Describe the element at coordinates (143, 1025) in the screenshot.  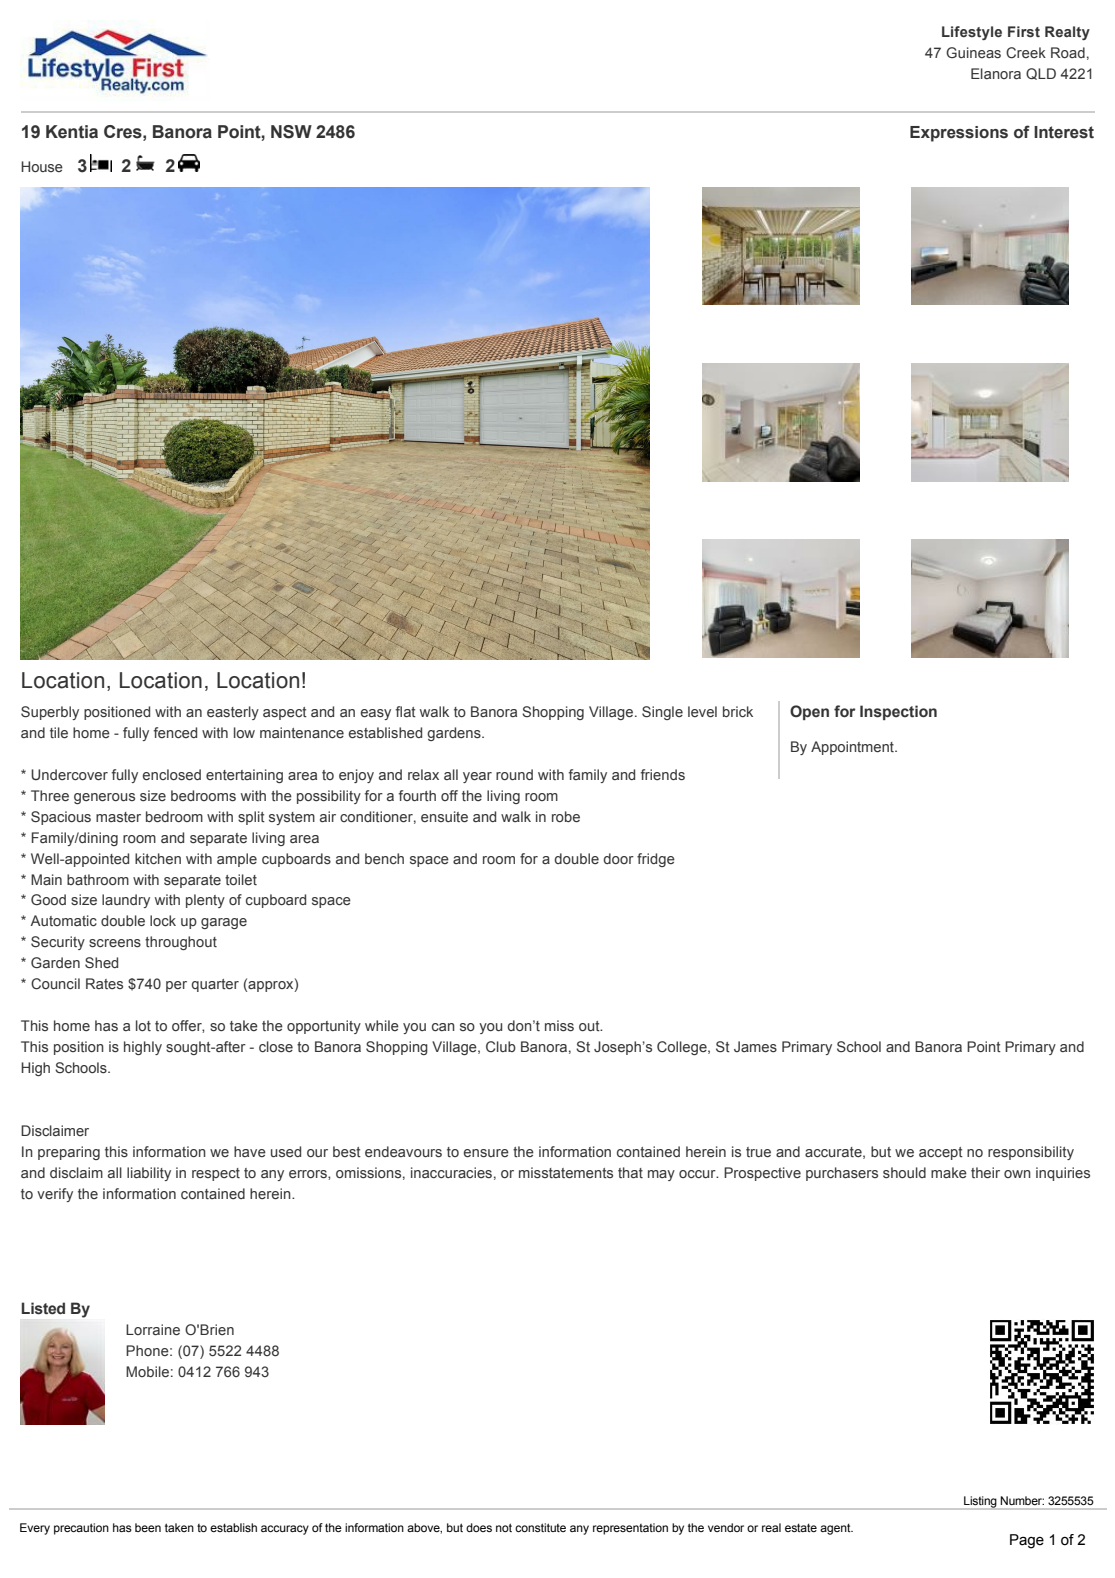
I see `lot` at that location.
